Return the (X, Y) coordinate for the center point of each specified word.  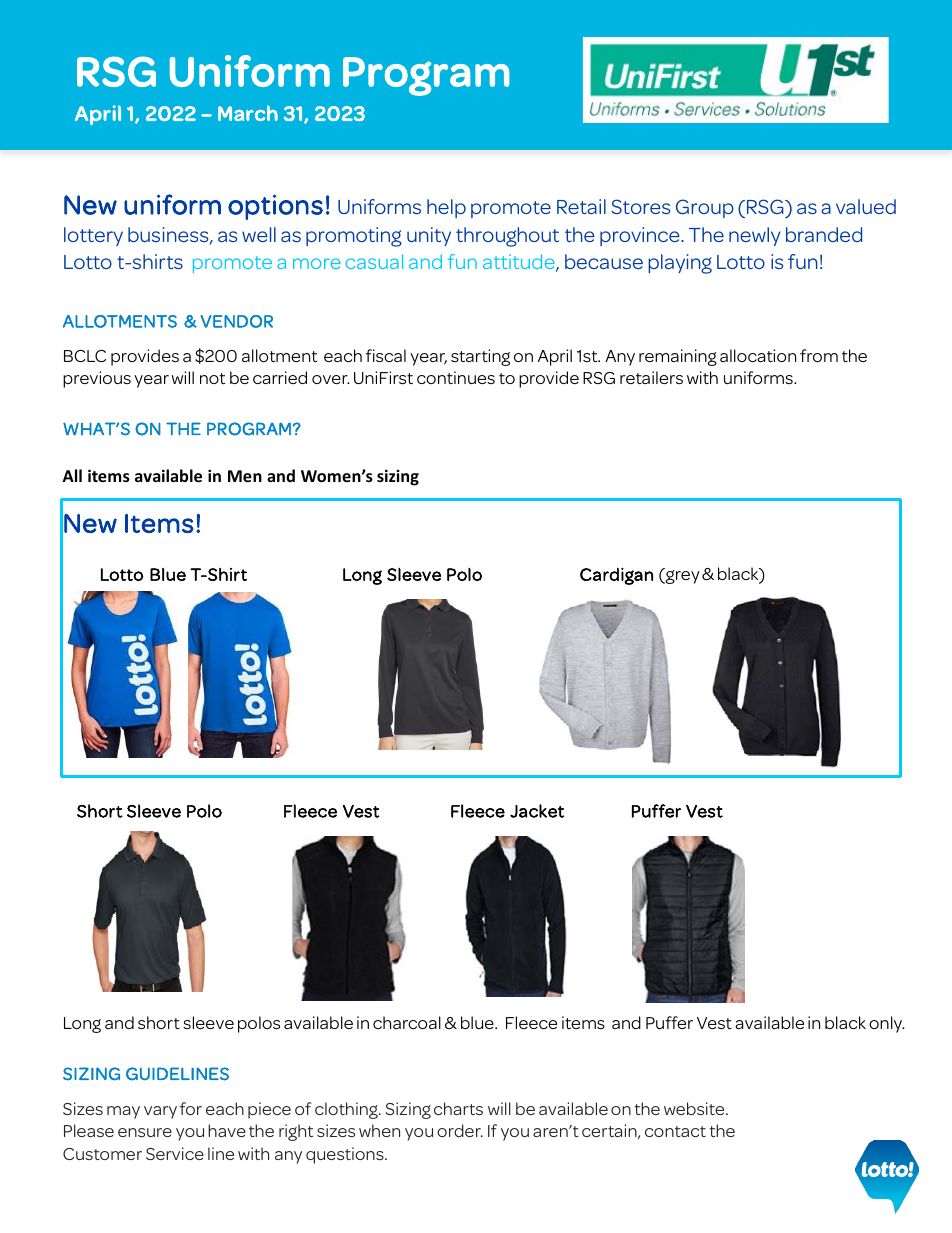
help (446, 208)
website (695, 1108)
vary (160, 1112)
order (460, 1130)
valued (866, 206)
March (248, 113)
